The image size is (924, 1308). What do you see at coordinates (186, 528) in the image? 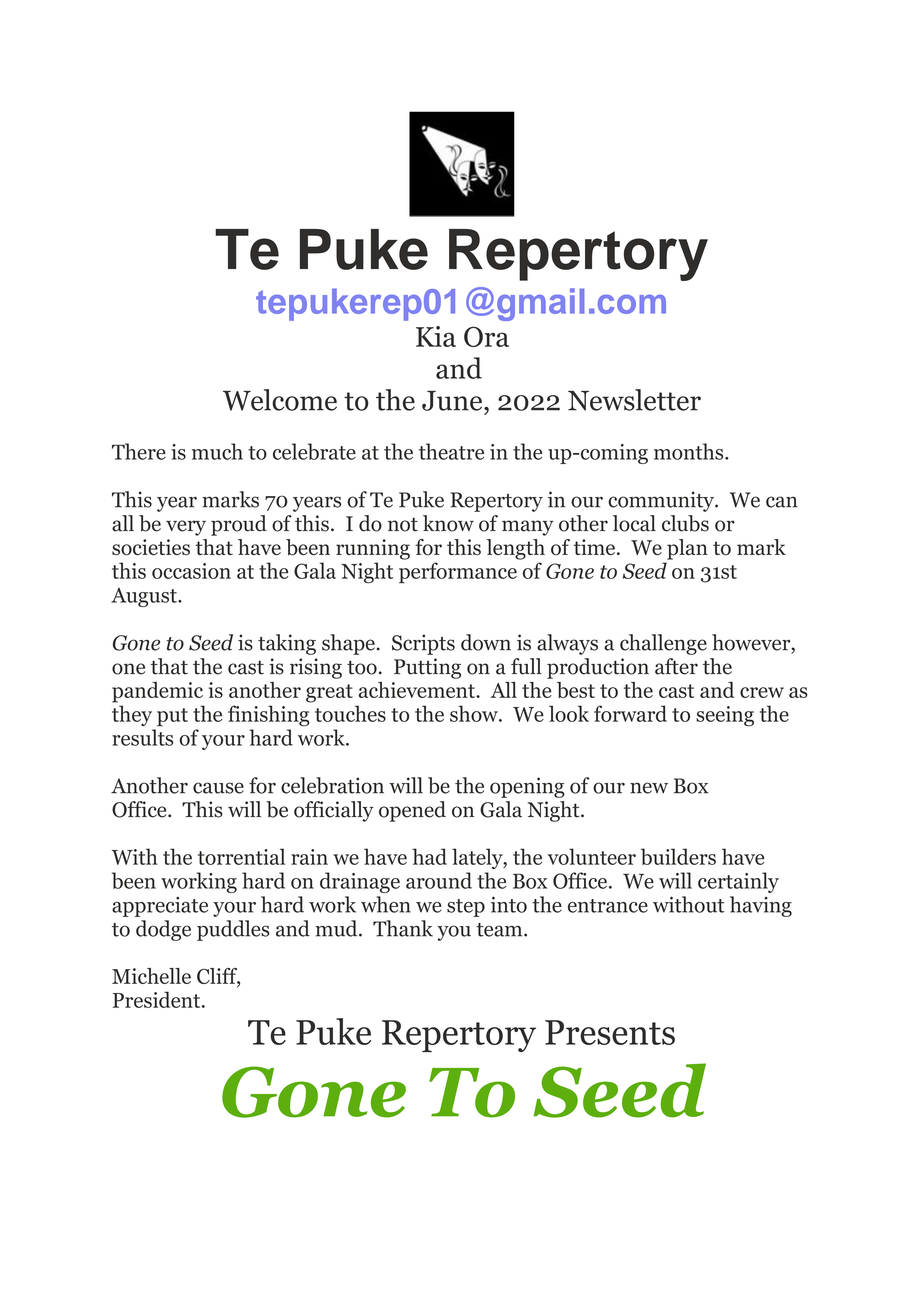
I see `very` at bounding box center [186, 528].
